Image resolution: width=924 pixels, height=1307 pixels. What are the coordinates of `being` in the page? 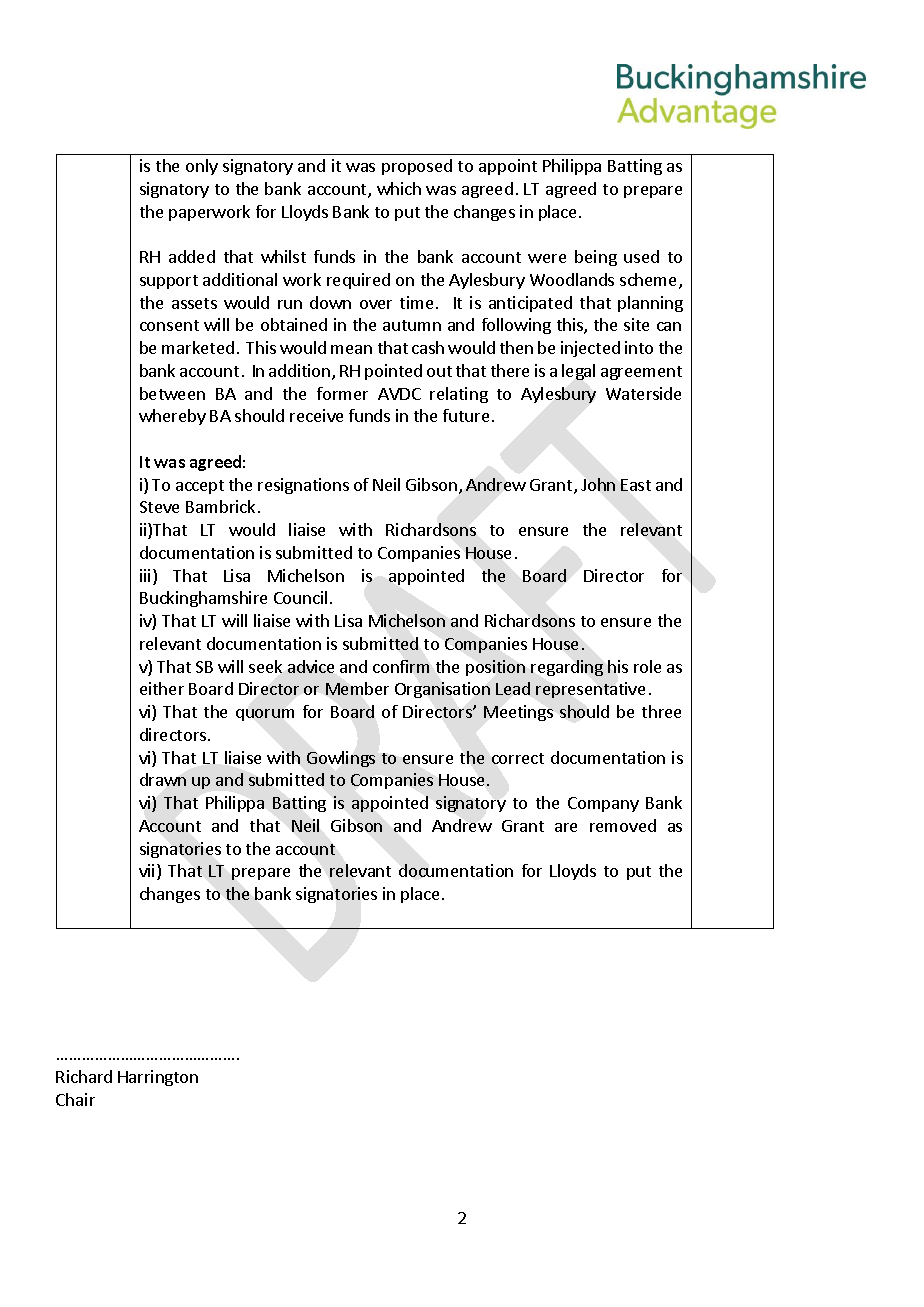 It's located at (596, 258).
